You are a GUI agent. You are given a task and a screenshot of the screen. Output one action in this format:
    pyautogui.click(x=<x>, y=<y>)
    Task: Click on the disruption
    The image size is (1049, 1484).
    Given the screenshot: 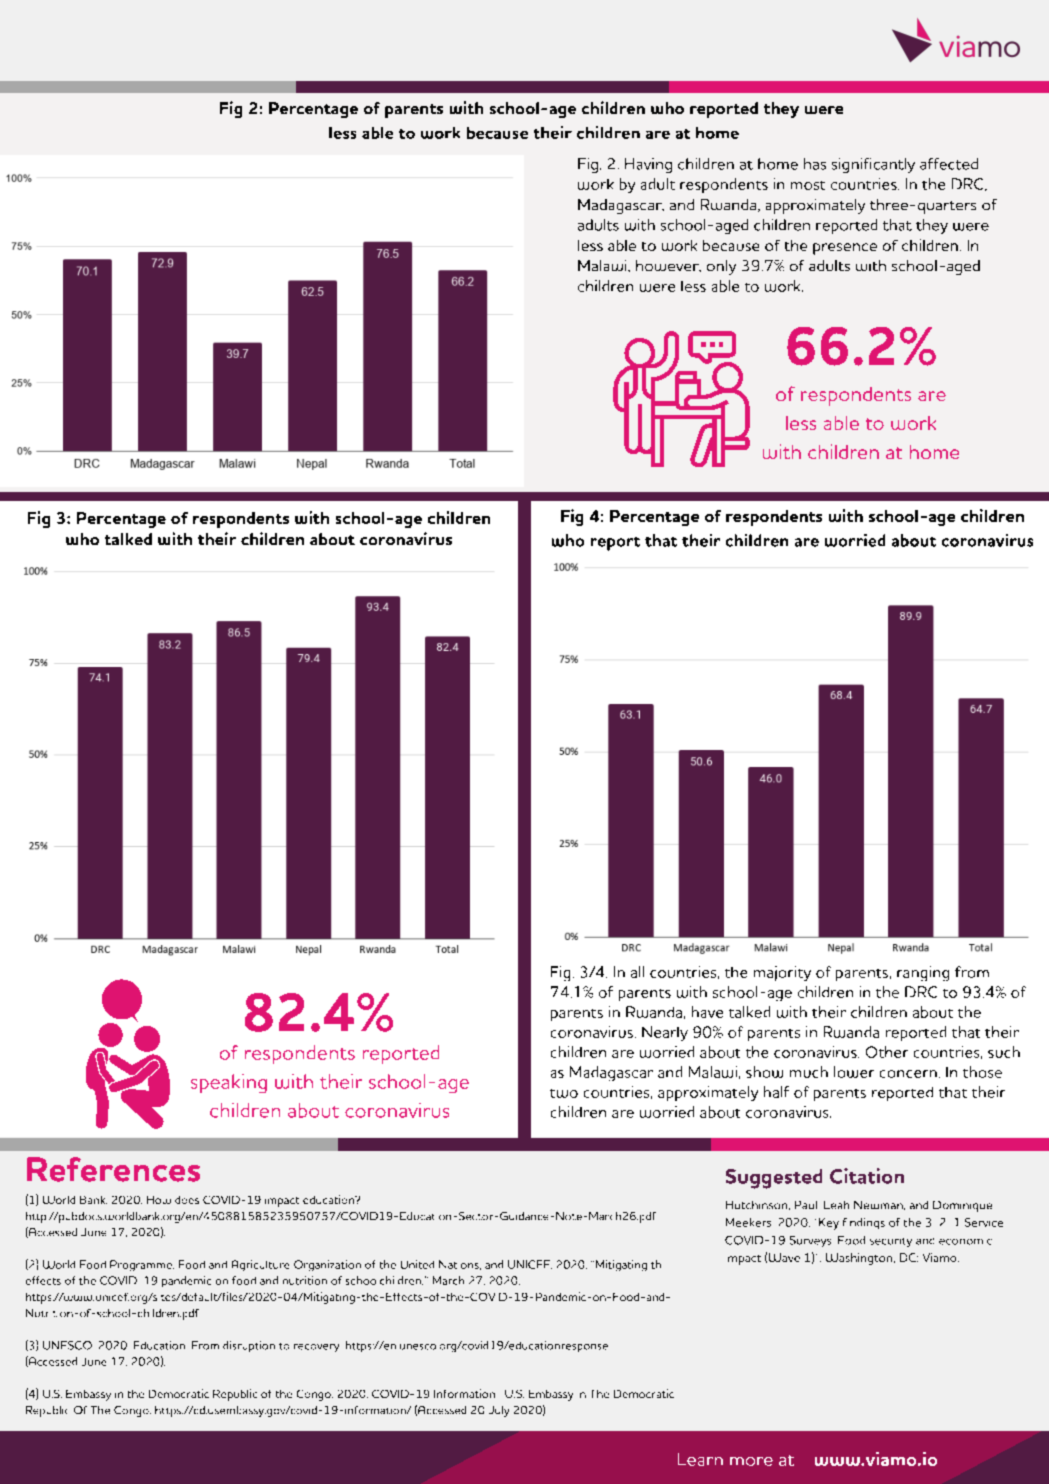 What is the action you would take?
    pyautogui.click(x=249, y=1346)
